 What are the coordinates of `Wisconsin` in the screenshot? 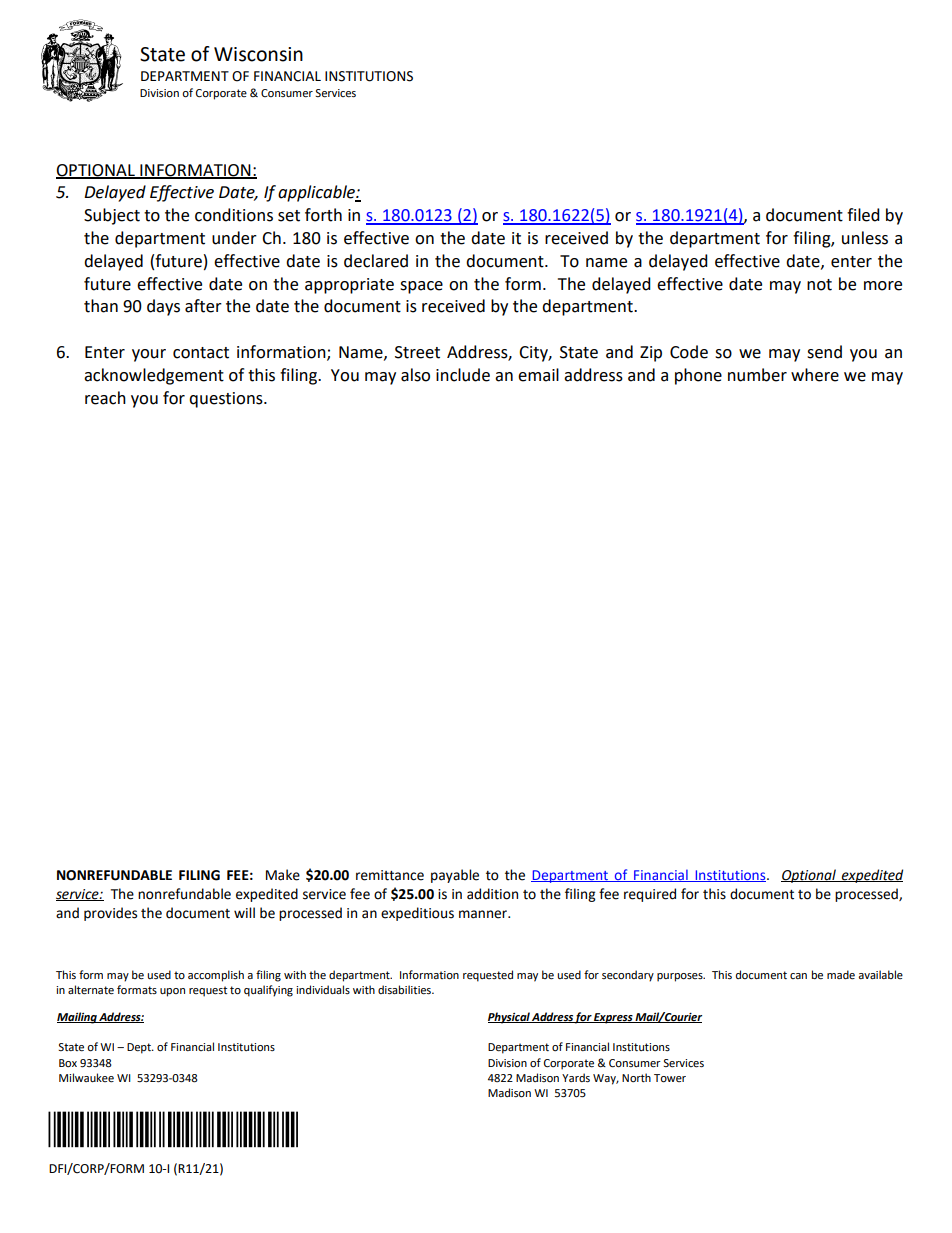 It's located at (258, 54).
